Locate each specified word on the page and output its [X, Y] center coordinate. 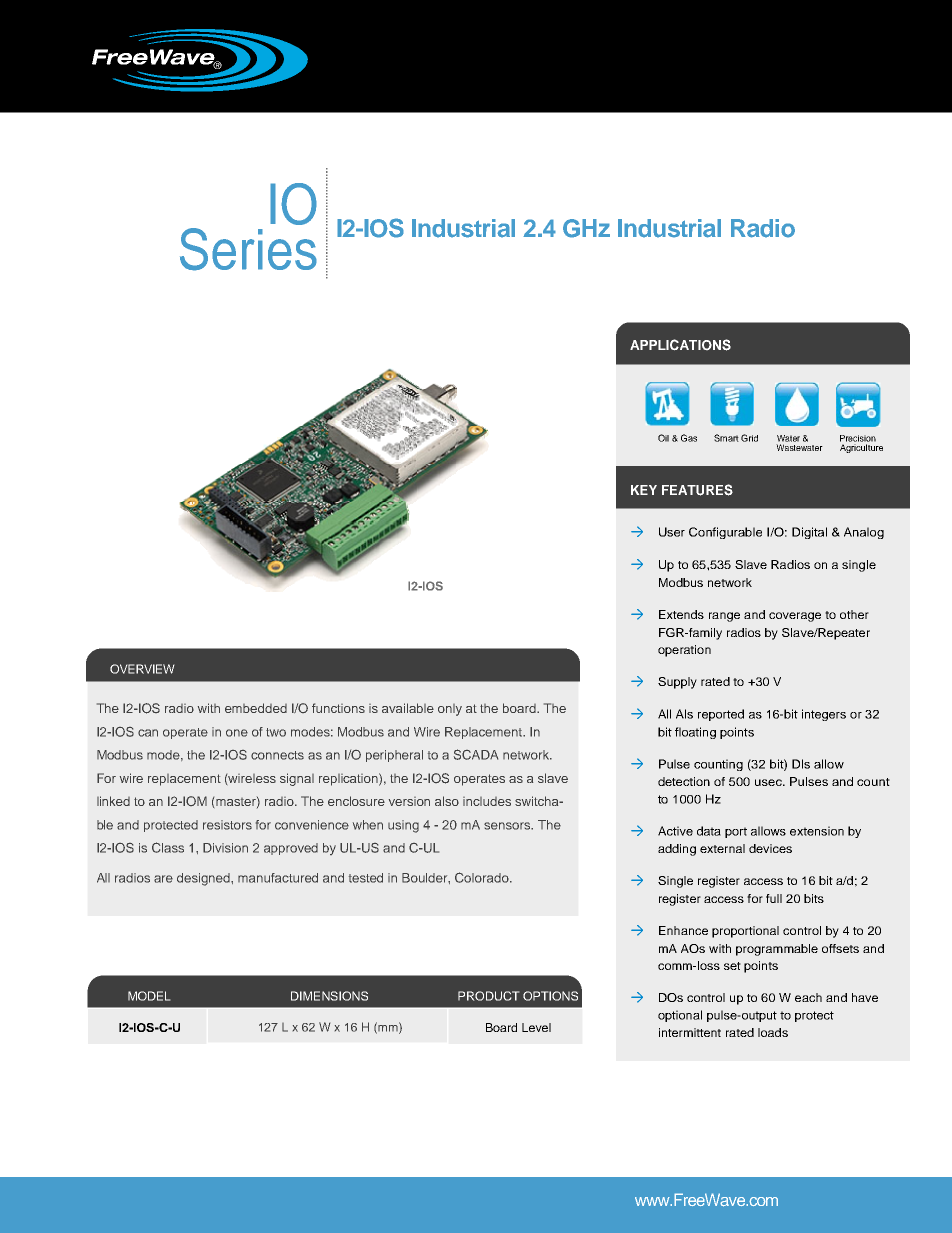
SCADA [476, 754]
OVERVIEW [142, 669]
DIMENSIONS [329, 996]
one [237, 733]
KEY [644, 490]
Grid [749, 438]
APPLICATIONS [680, 345]
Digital [809, 533]
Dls [801, 764]
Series [248, 249]
